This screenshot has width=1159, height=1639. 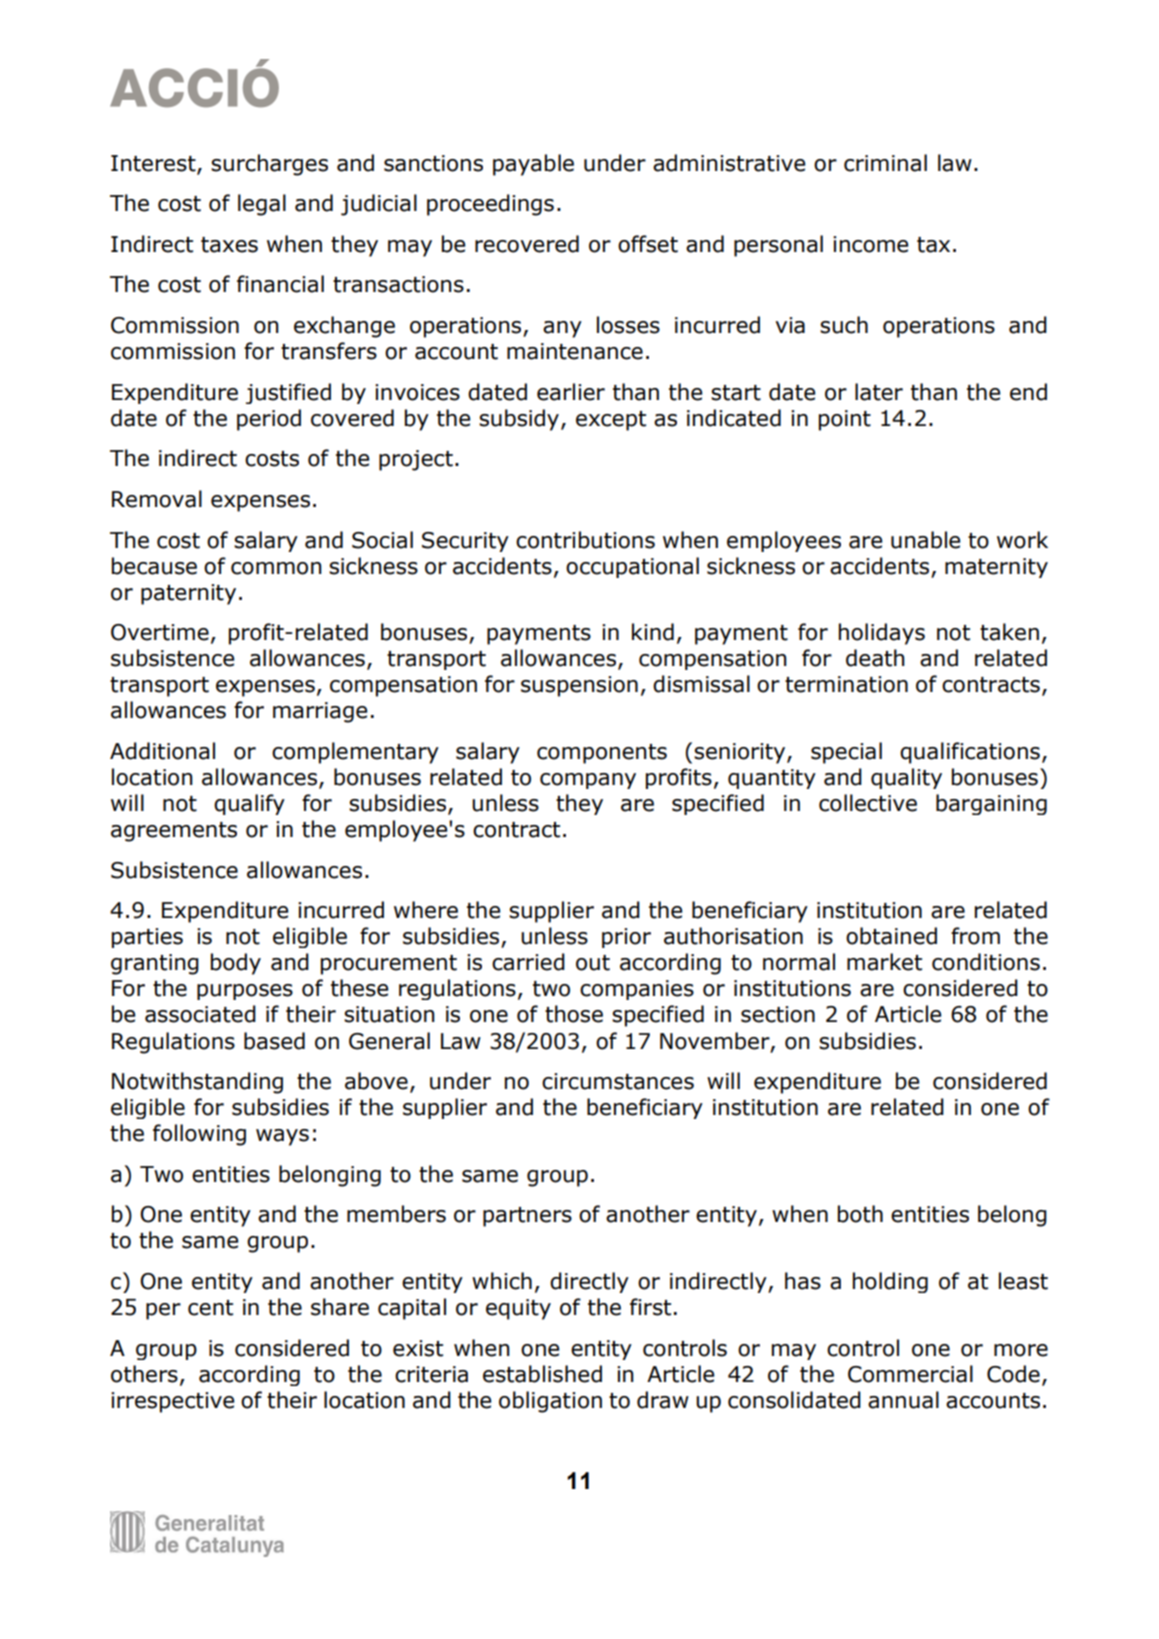 I want to click on qualify, so click(x=249, y=804).
